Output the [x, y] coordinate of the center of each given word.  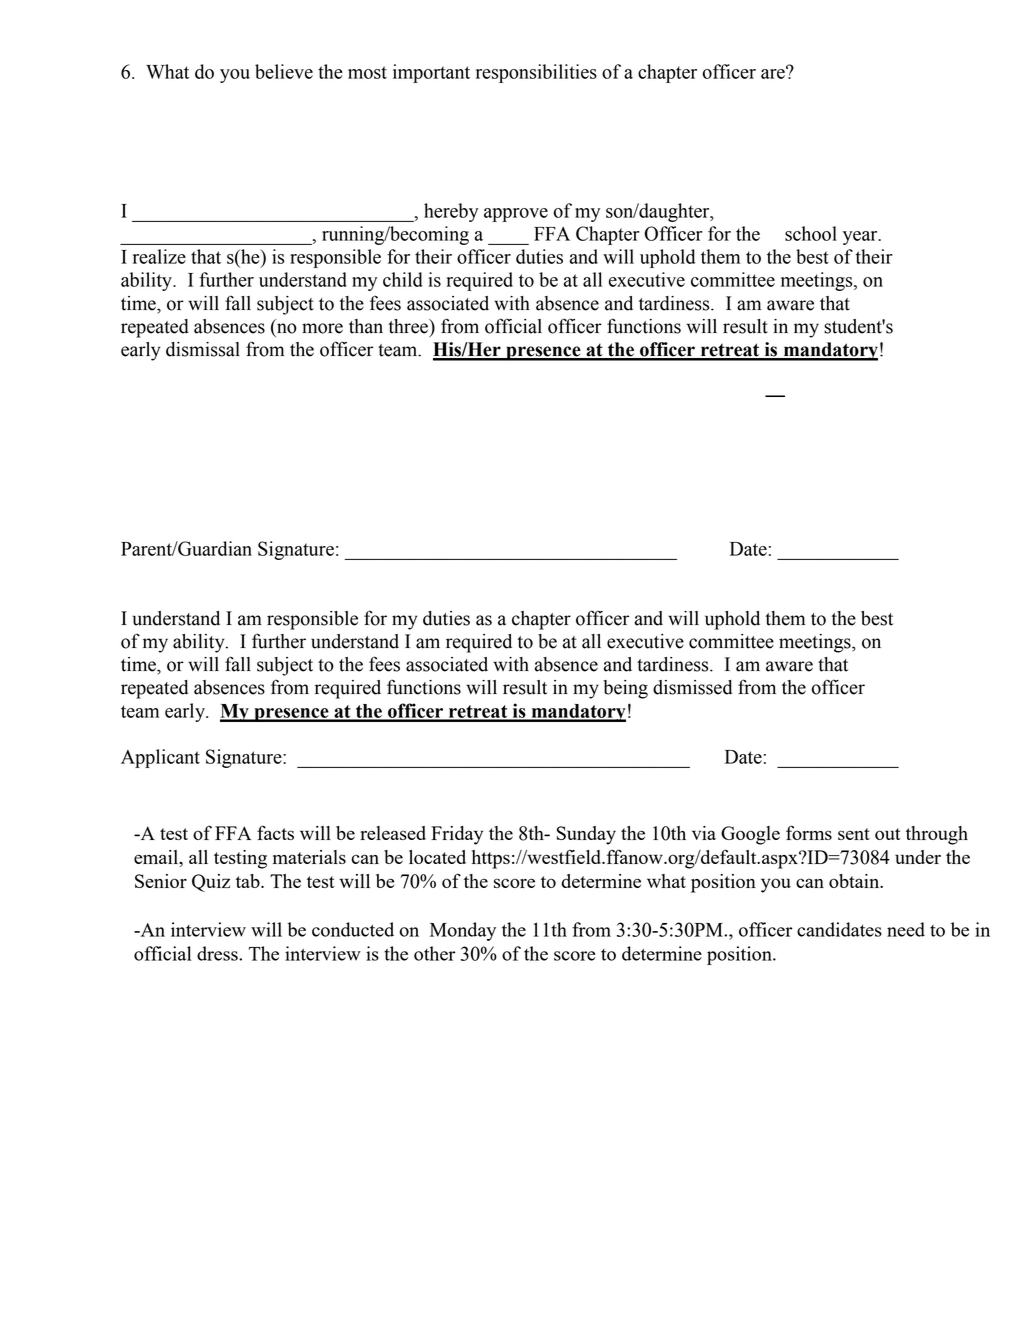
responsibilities [536, 73]
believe [284, 71]
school [811, 233]
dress [218, 953]
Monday [463, 931]
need [906, 929]
